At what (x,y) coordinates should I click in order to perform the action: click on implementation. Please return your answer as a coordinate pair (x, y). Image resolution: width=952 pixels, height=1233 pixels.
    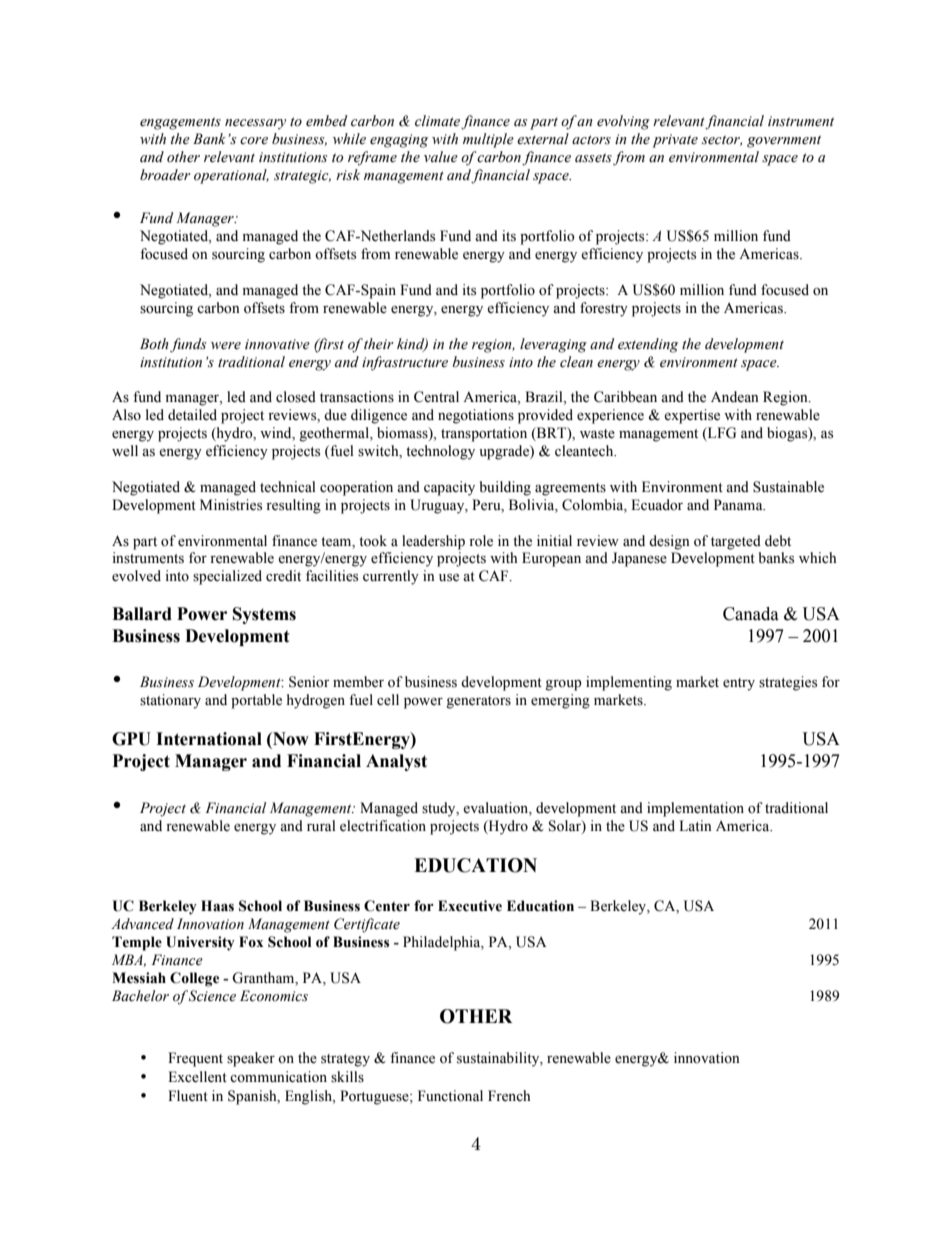
    Looking at the image, I should click on (695, 809).
